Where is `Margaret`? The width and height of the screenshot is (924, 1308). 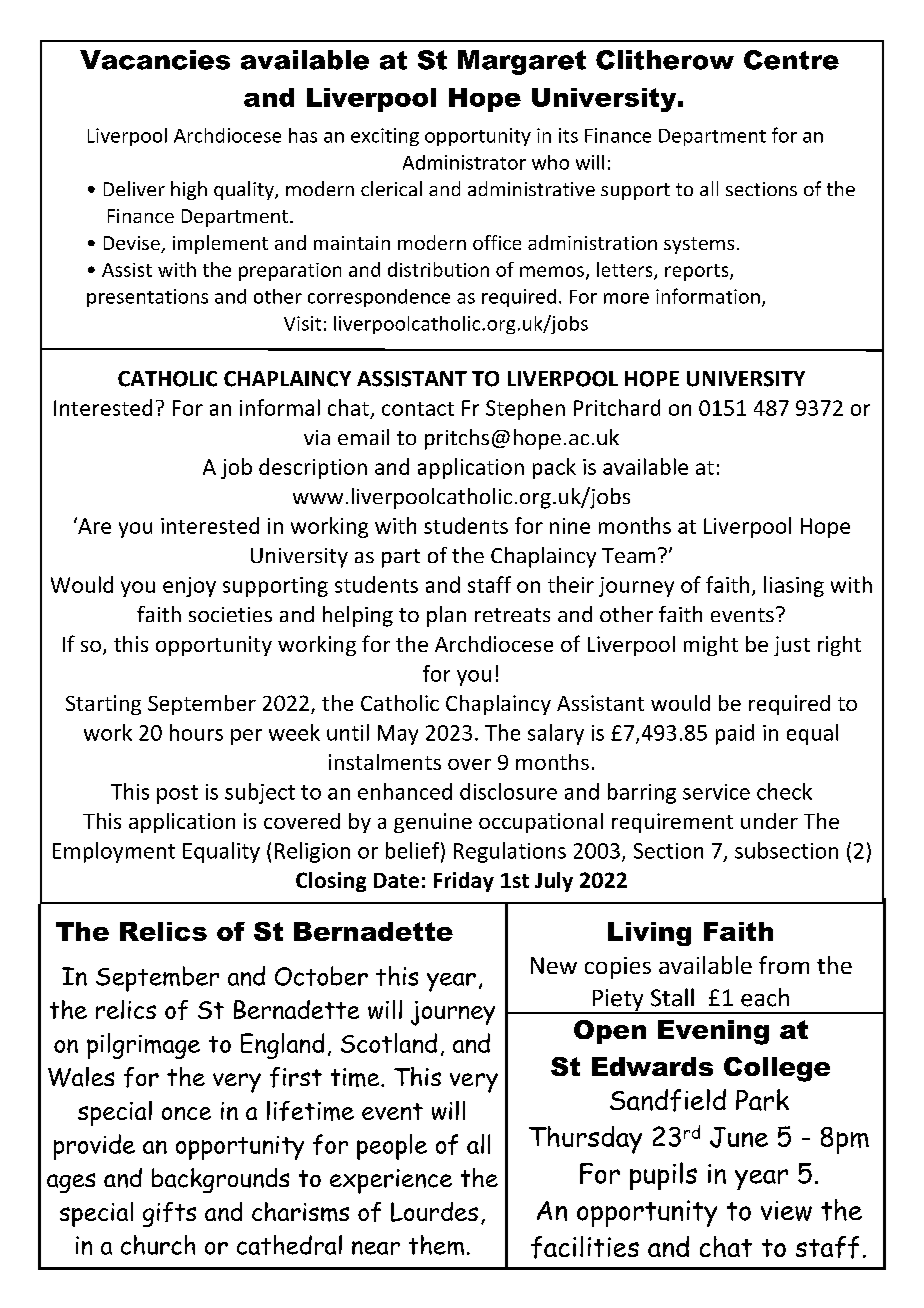
Margaret is located at coordinates (522, 62).
